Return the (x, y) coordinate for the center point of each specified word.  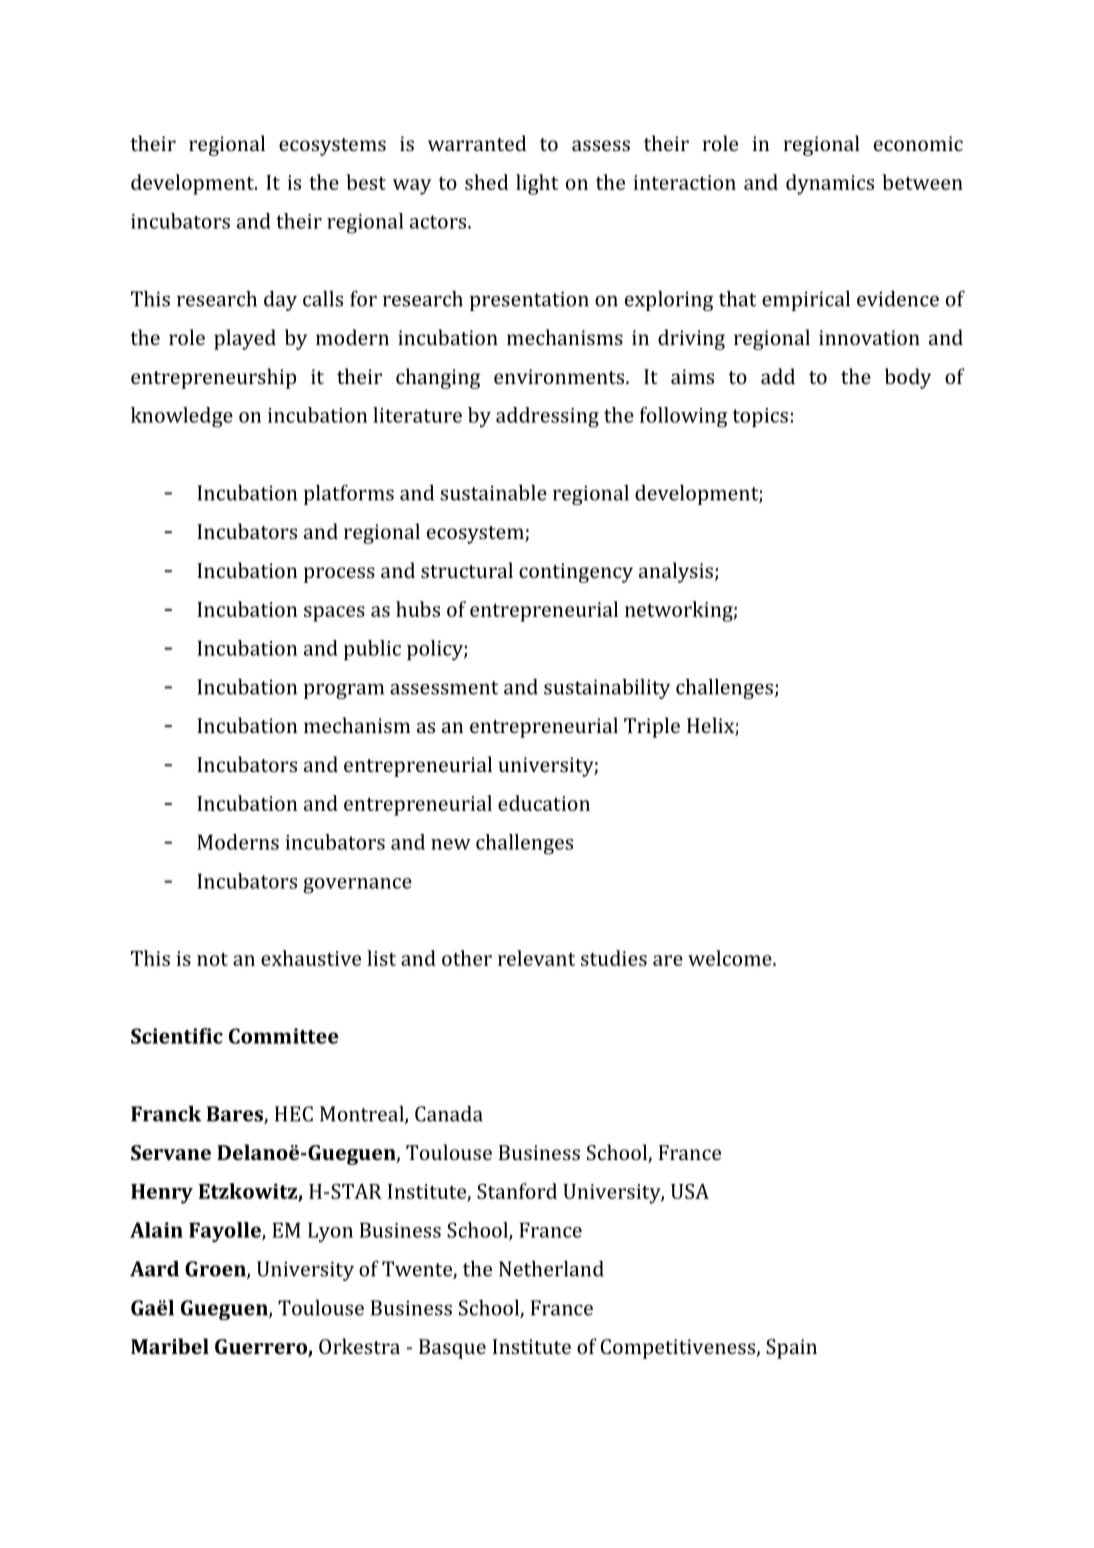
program (344, 691)
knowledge (182, 417)
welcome (731, 958)
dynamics (830, 184)
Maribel (170, 1346)
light (537, 184)
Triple (652, 727)
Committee (283, 1036)
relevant (536, 958)
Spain (791, 1349)
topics (760, 417)
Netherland (551, 1269)
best (366, 182)
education (544, 803)
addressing (547, 417)
